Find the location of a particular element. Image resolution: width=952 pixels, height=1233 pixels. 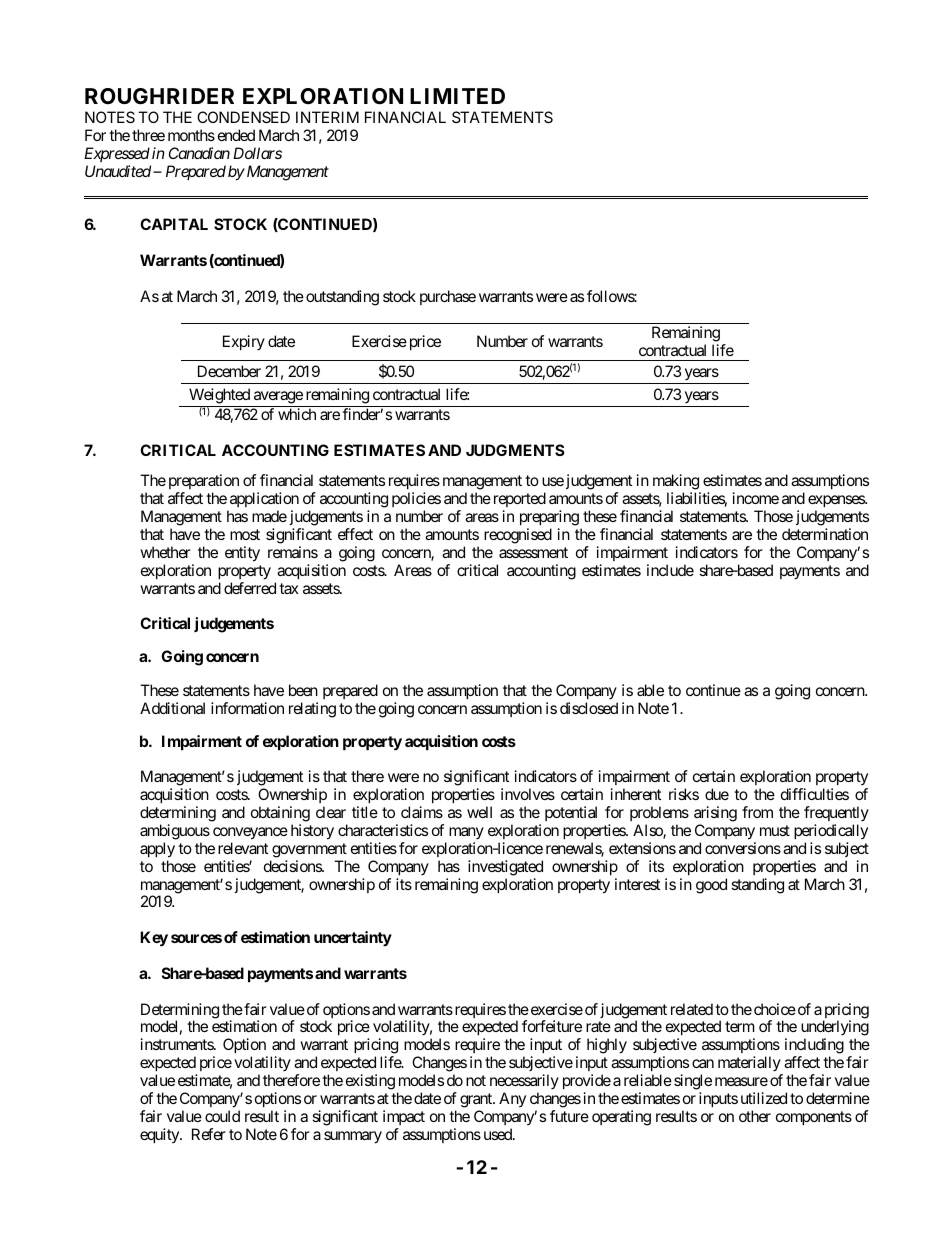

grant is located at coordinates (477, 1100).
